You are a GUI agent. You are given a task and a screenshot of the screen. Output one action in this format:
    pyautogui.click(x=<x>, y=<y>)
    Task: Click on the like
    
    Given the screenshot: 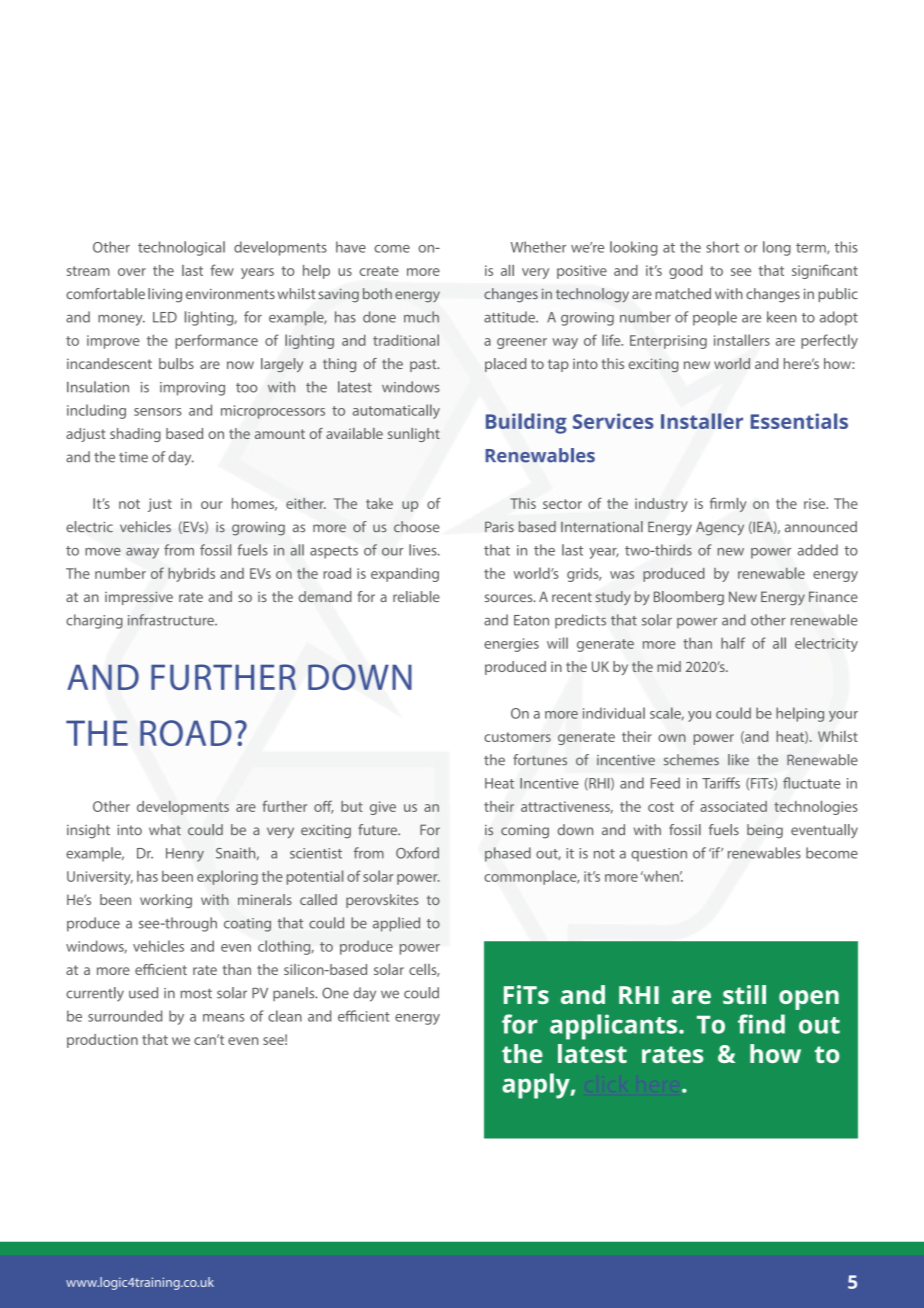 What is the action you would take?
    pyautogui.click(x=738, y=760)
